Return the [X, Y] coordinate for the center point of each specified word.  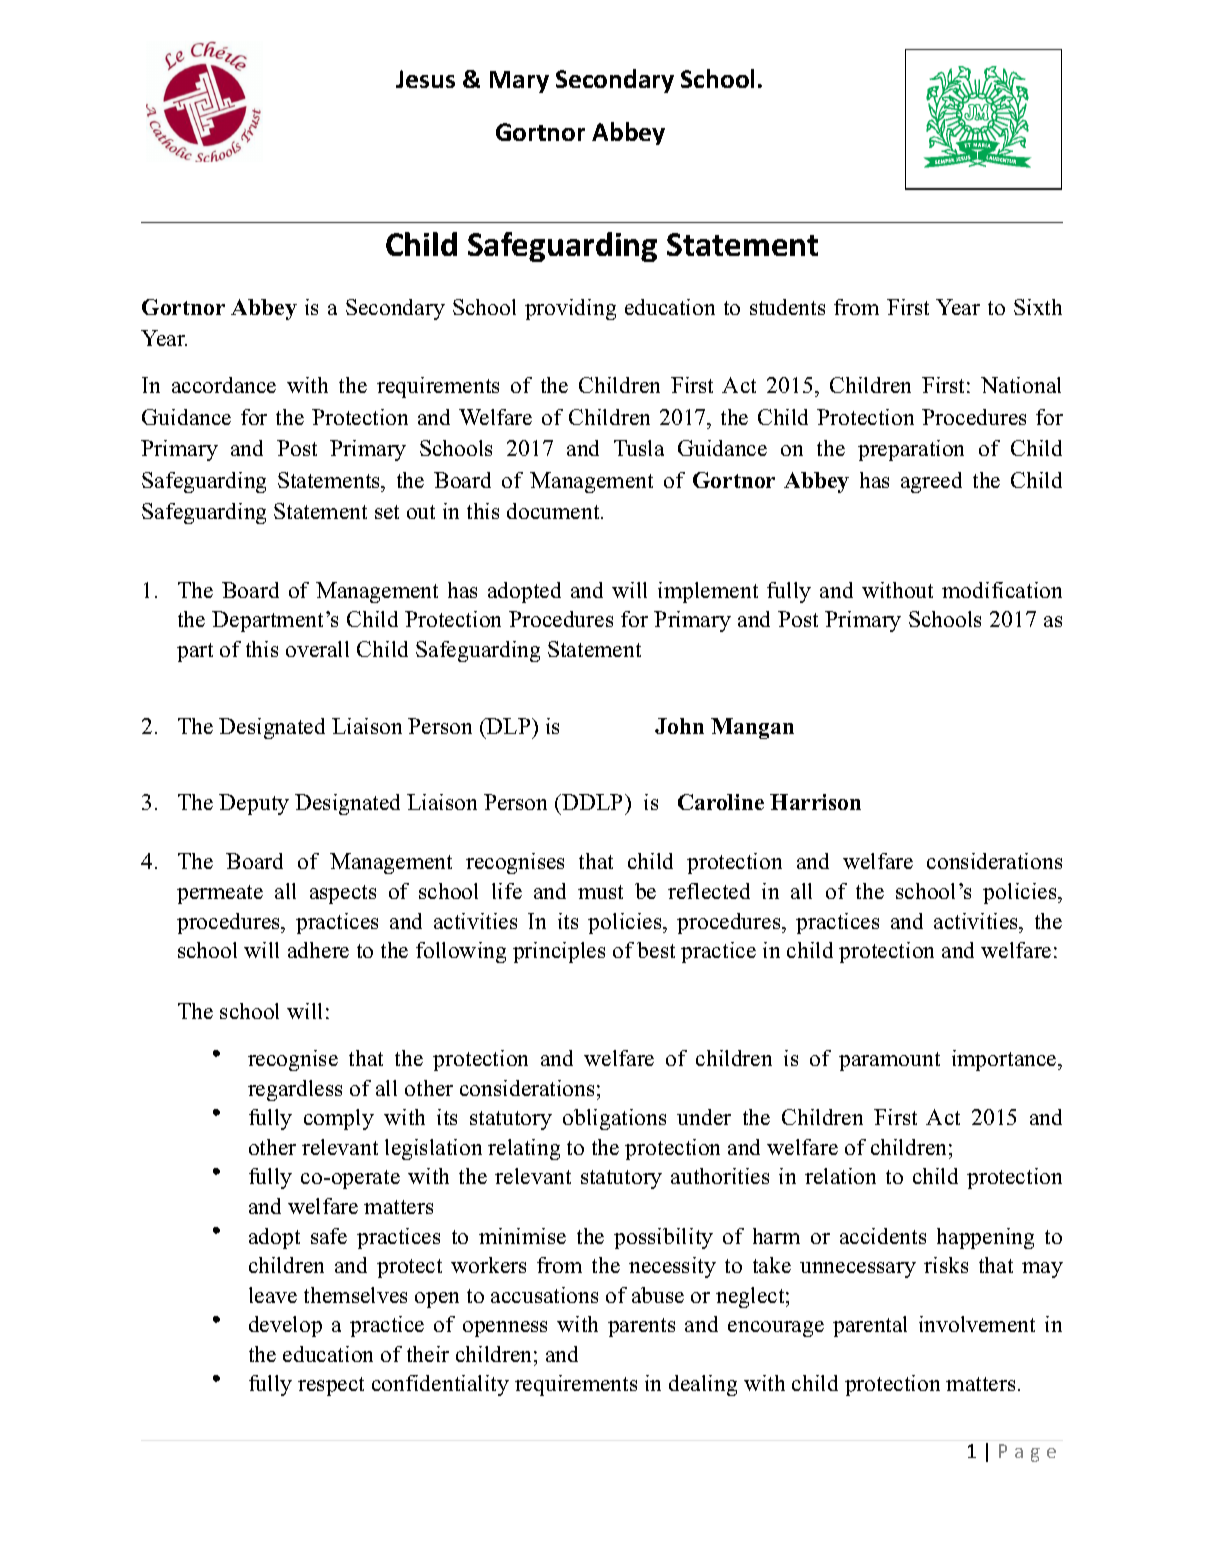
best [656, 950]
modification [1002, 590]
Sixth [1038, 307]
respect [331, 1386]
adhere [318, 950]
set [387, 512]
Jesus [425, 79]
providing [570, 309]
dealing [703, 1385]
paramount [889, 1061]
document [554, 511]
